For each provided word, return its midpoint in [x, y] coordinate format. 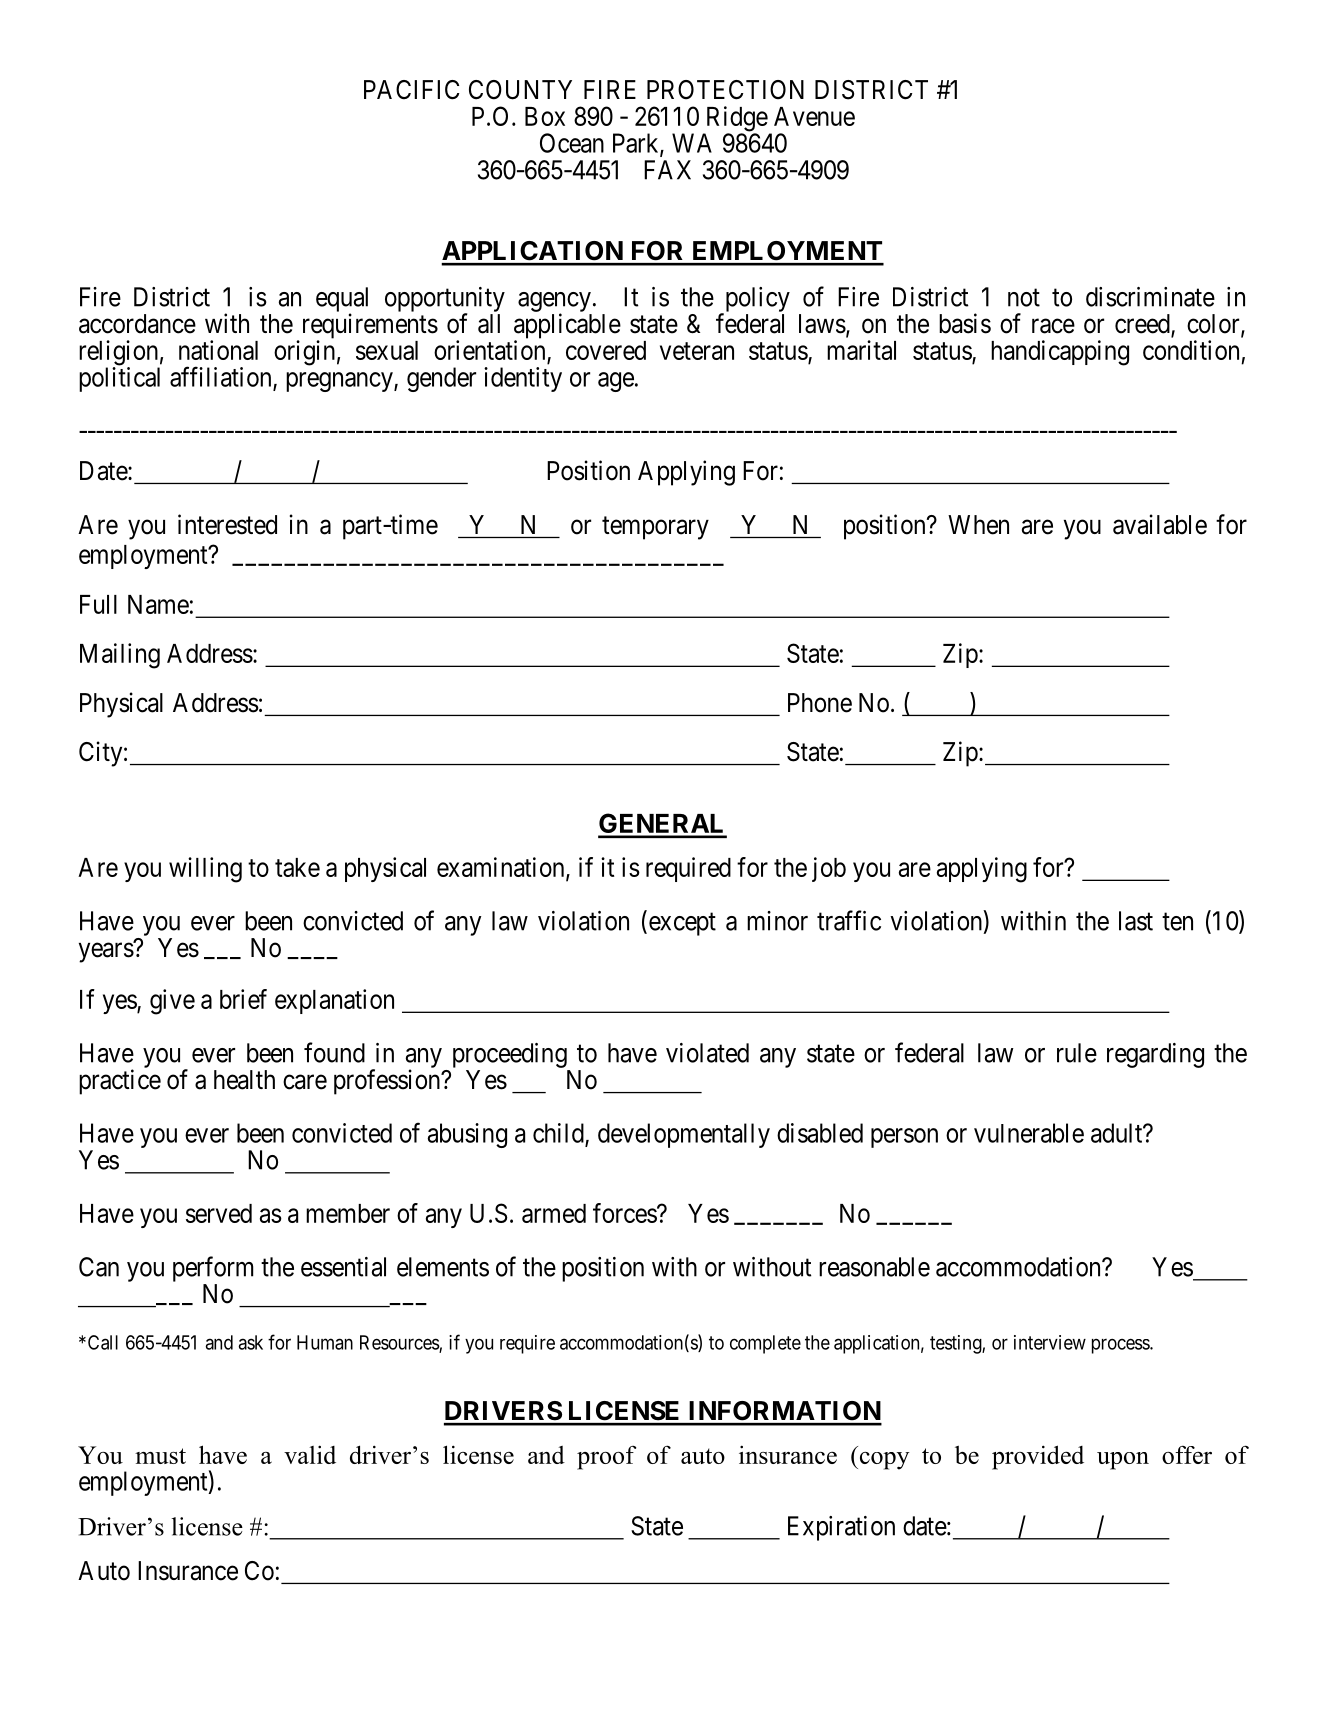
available [1160, 524]
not [1024, 298]
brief [243, 999]
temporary [655, 528]
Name [158, 604]
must [160, 1456]
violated [707, 1053]
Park [637, 144]
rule [1077, 1053]
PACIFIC [411, 90]
